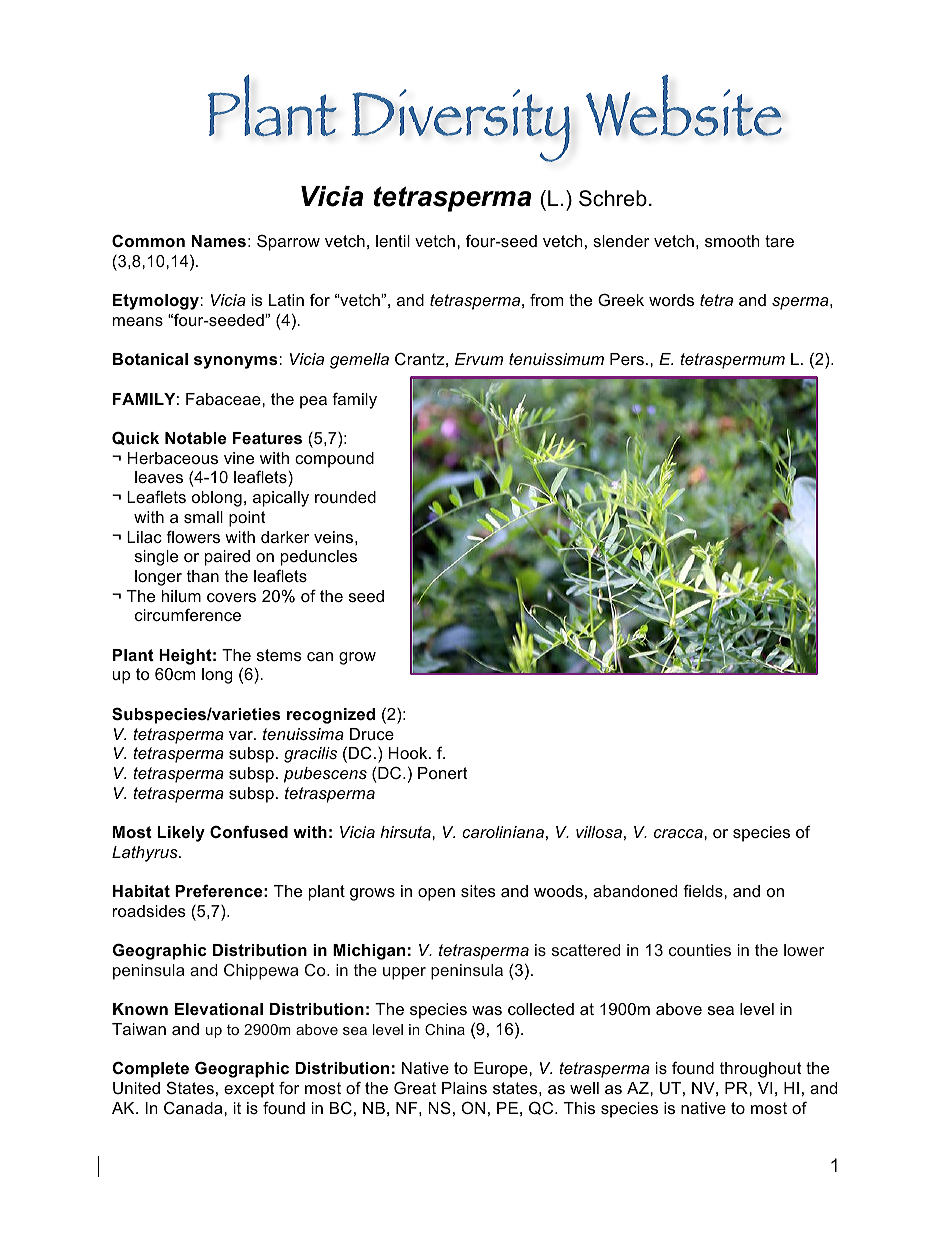  What do you see at coordinates (761, 1070) in the image?
I see `throughout` at bounding box center [761, 1070].
